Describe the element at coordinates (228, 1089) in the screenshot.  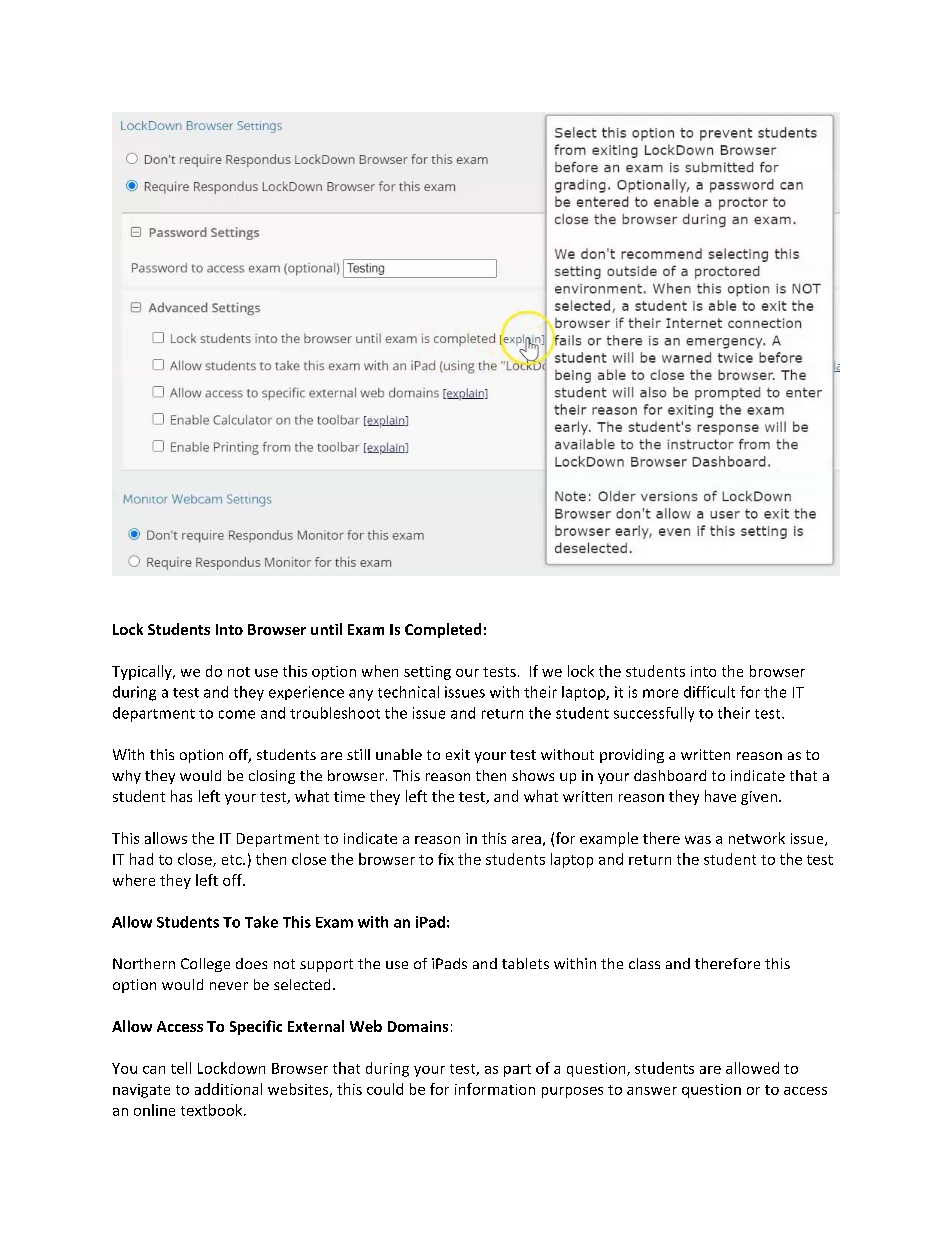
I see `additional` at that location.
